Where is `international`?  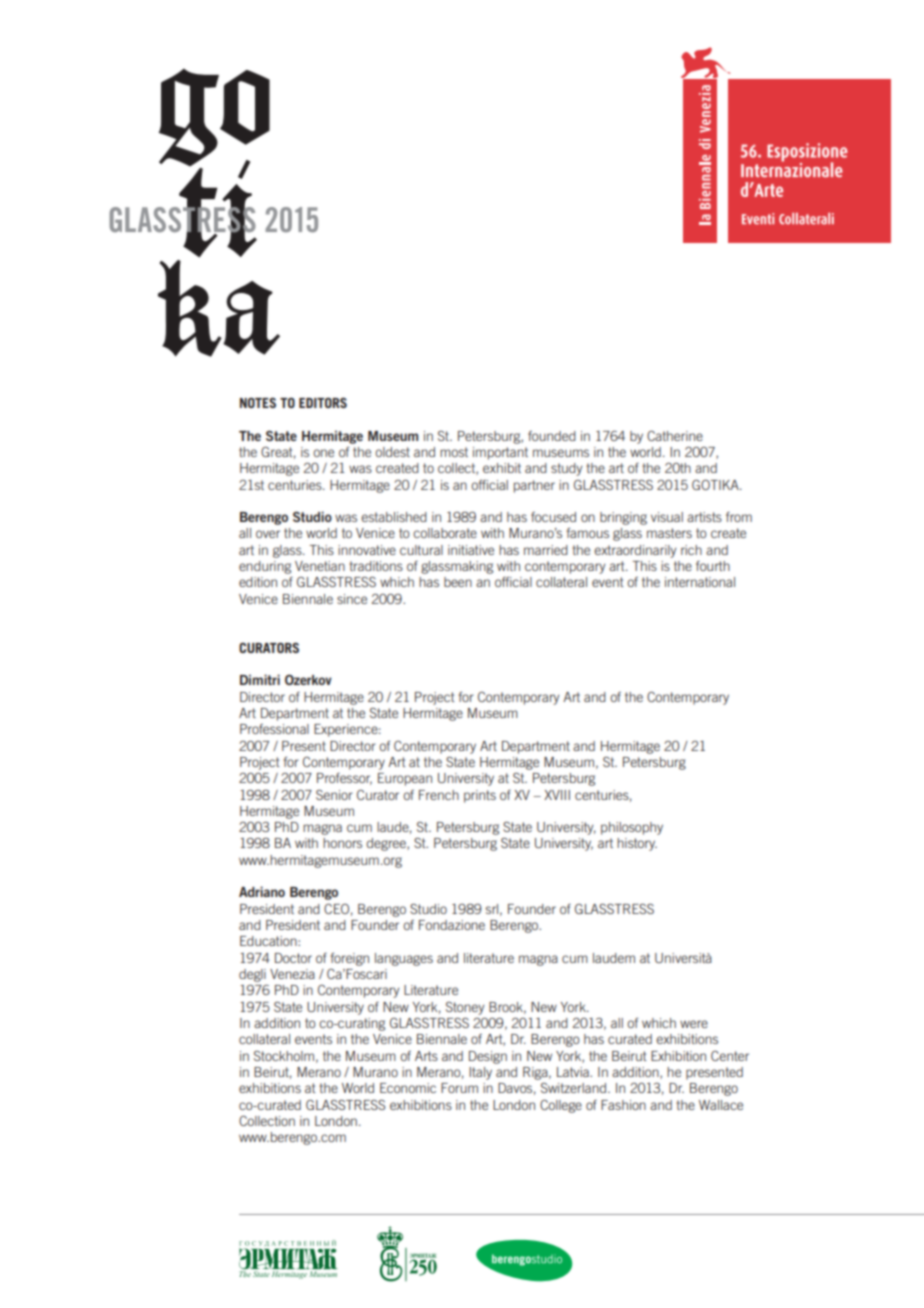
international is located at coordinates (700, 582).
